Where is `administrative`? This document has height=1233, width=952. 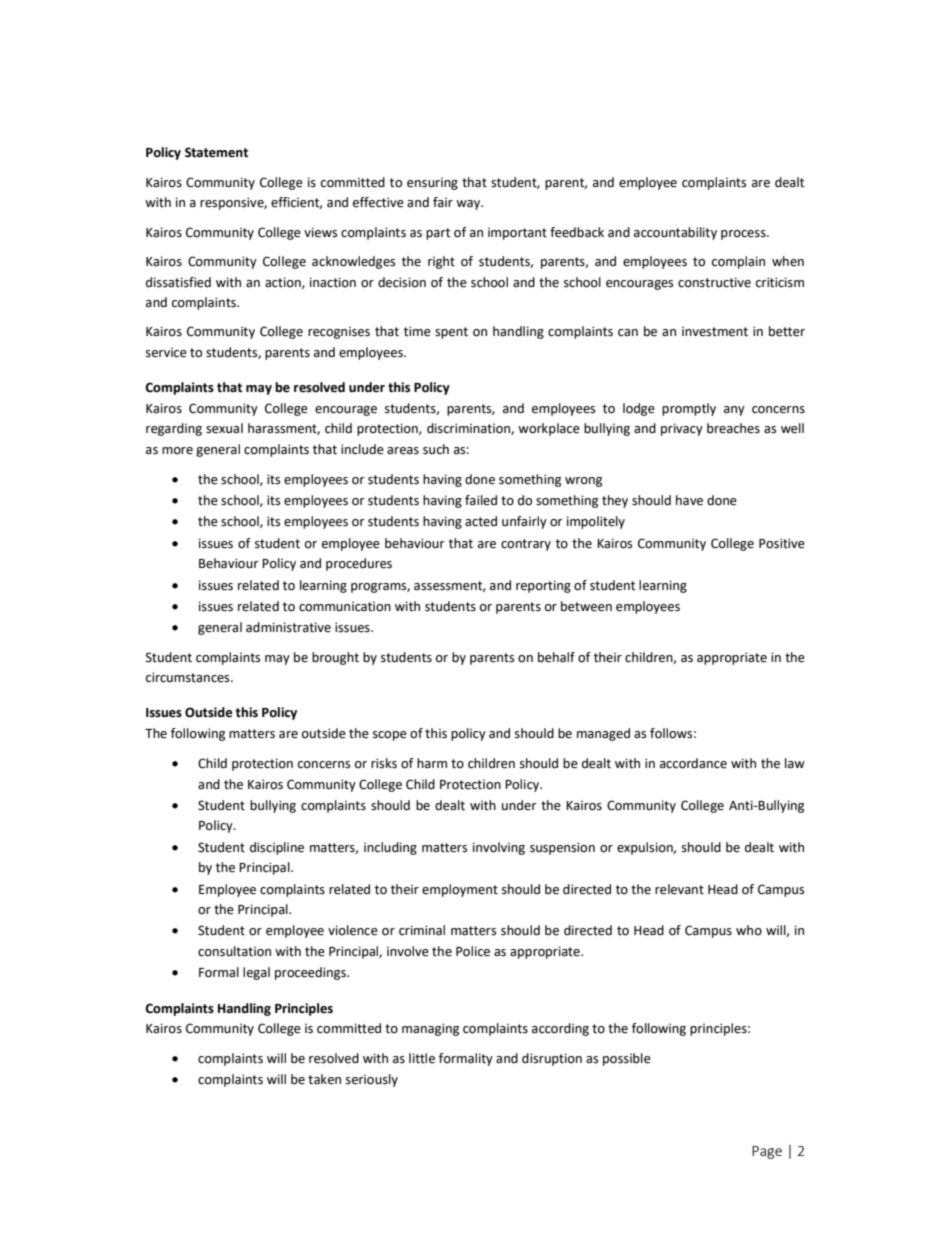
administrative is located at coordinates (288, 627).
